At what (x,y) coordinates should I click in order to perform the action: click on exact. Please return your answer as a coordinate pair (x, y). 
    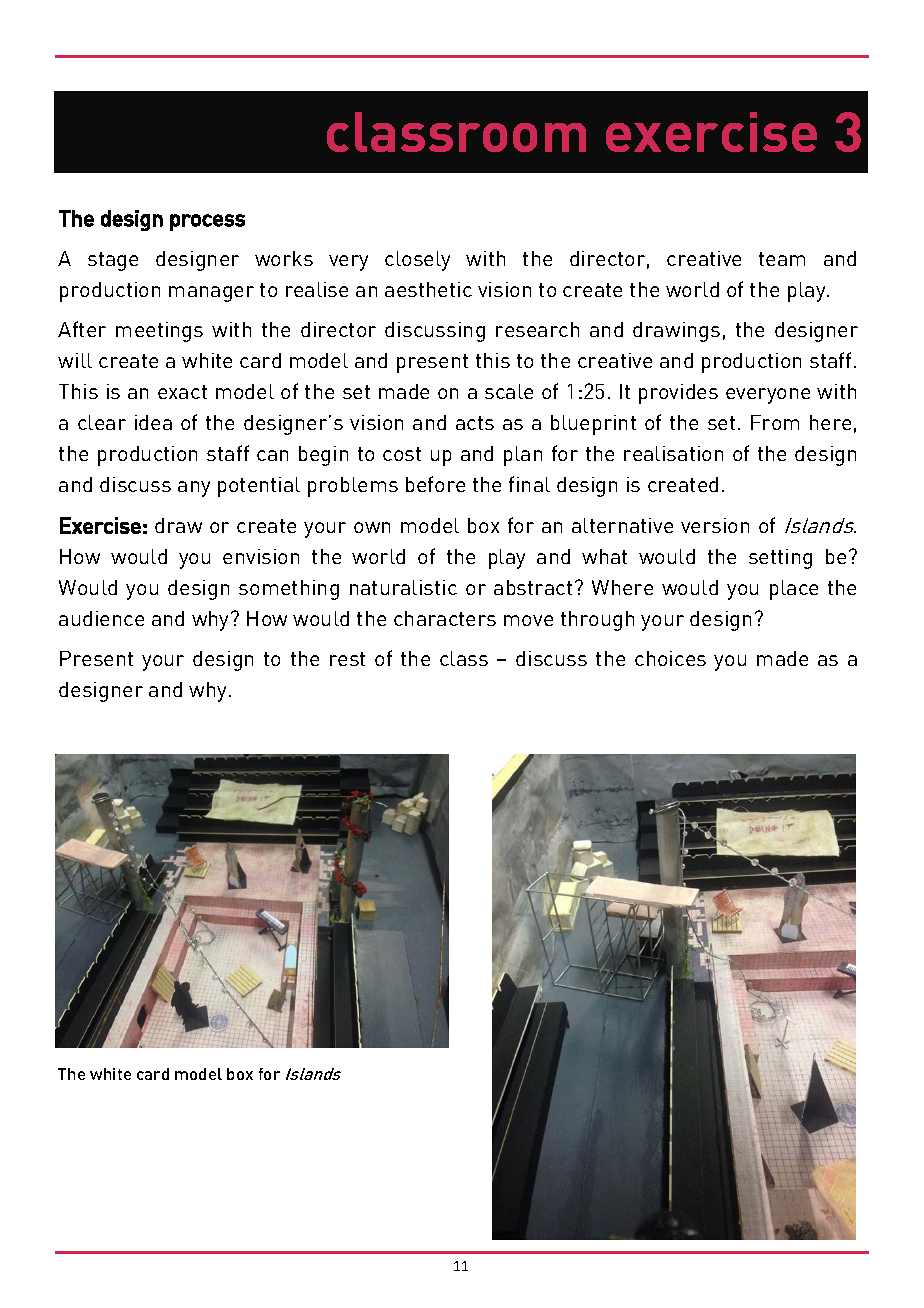
    Looking at the image, I should click on (182, 392).
